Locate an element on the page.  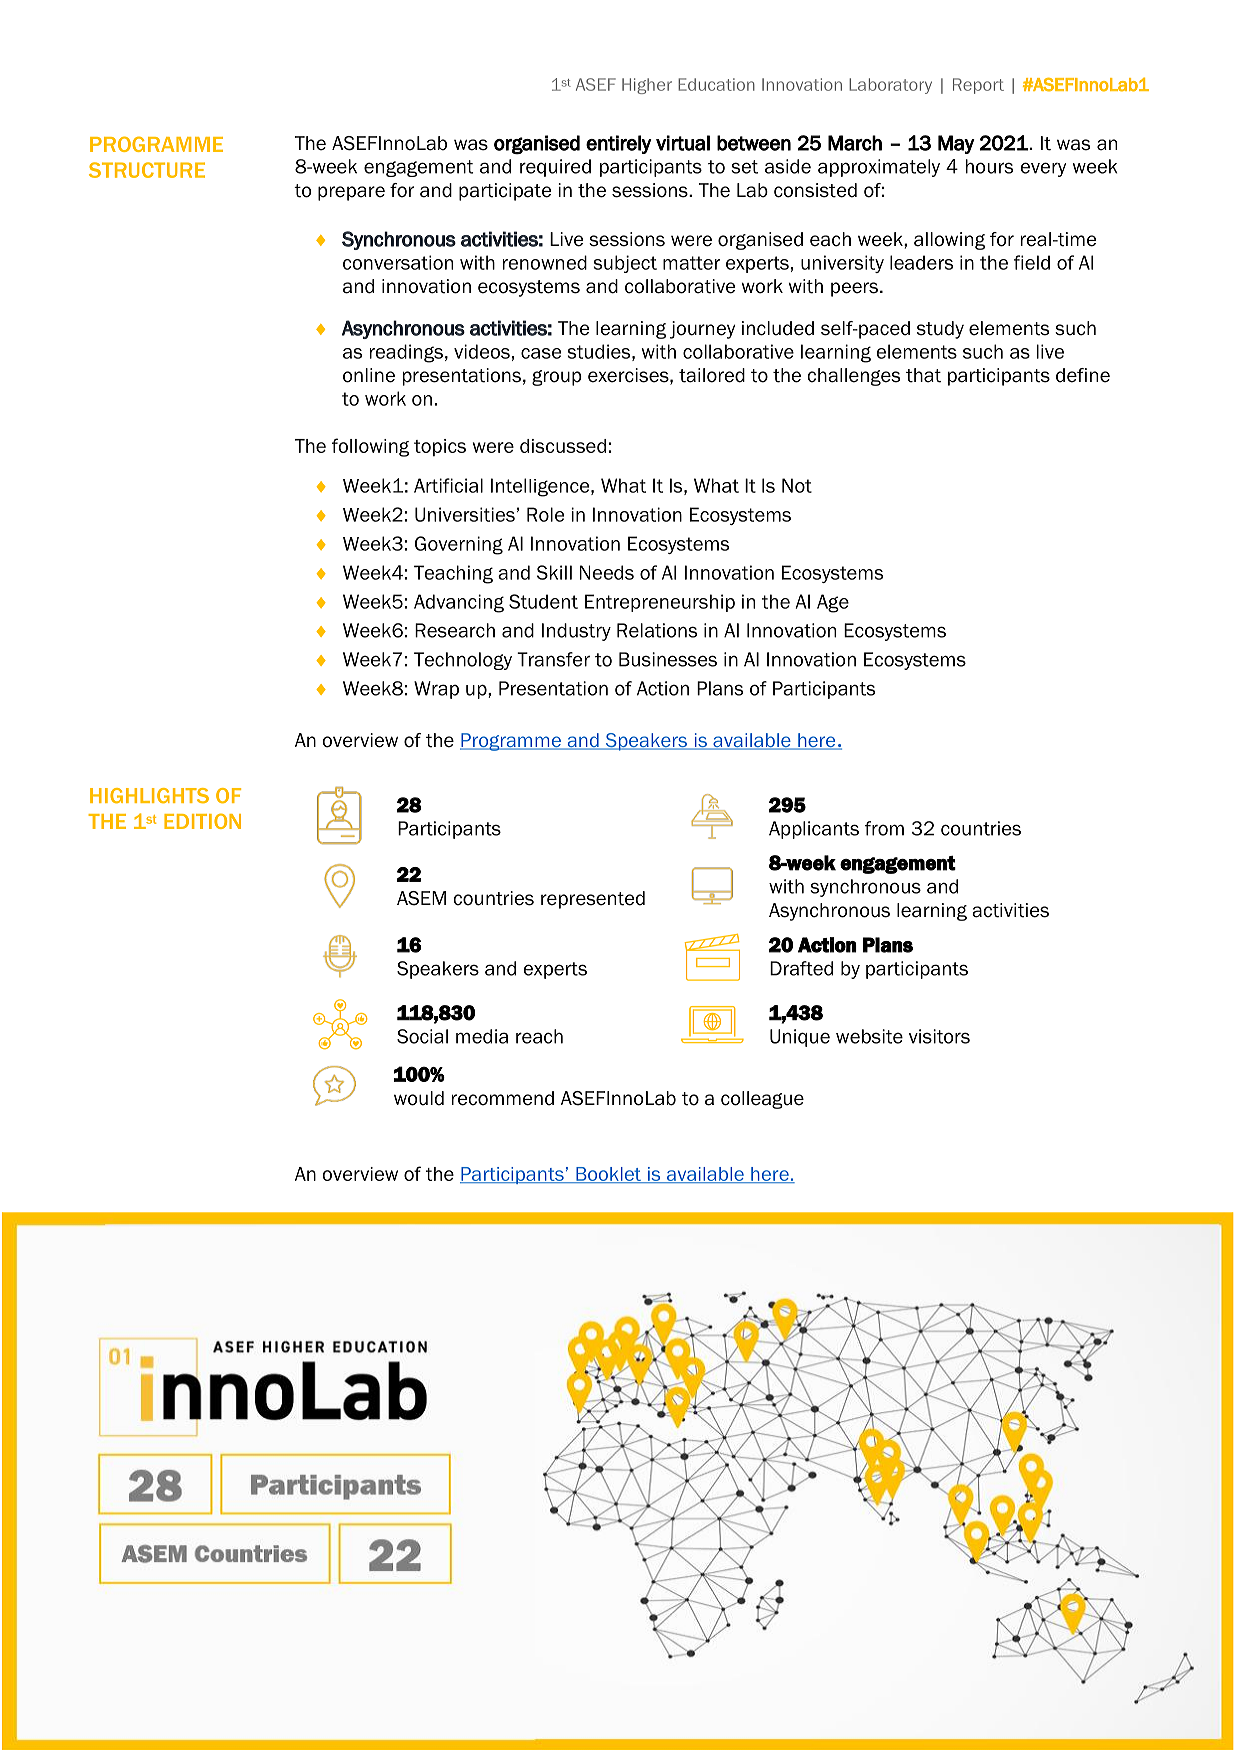
entirely is located at coordinates (619, 144).
